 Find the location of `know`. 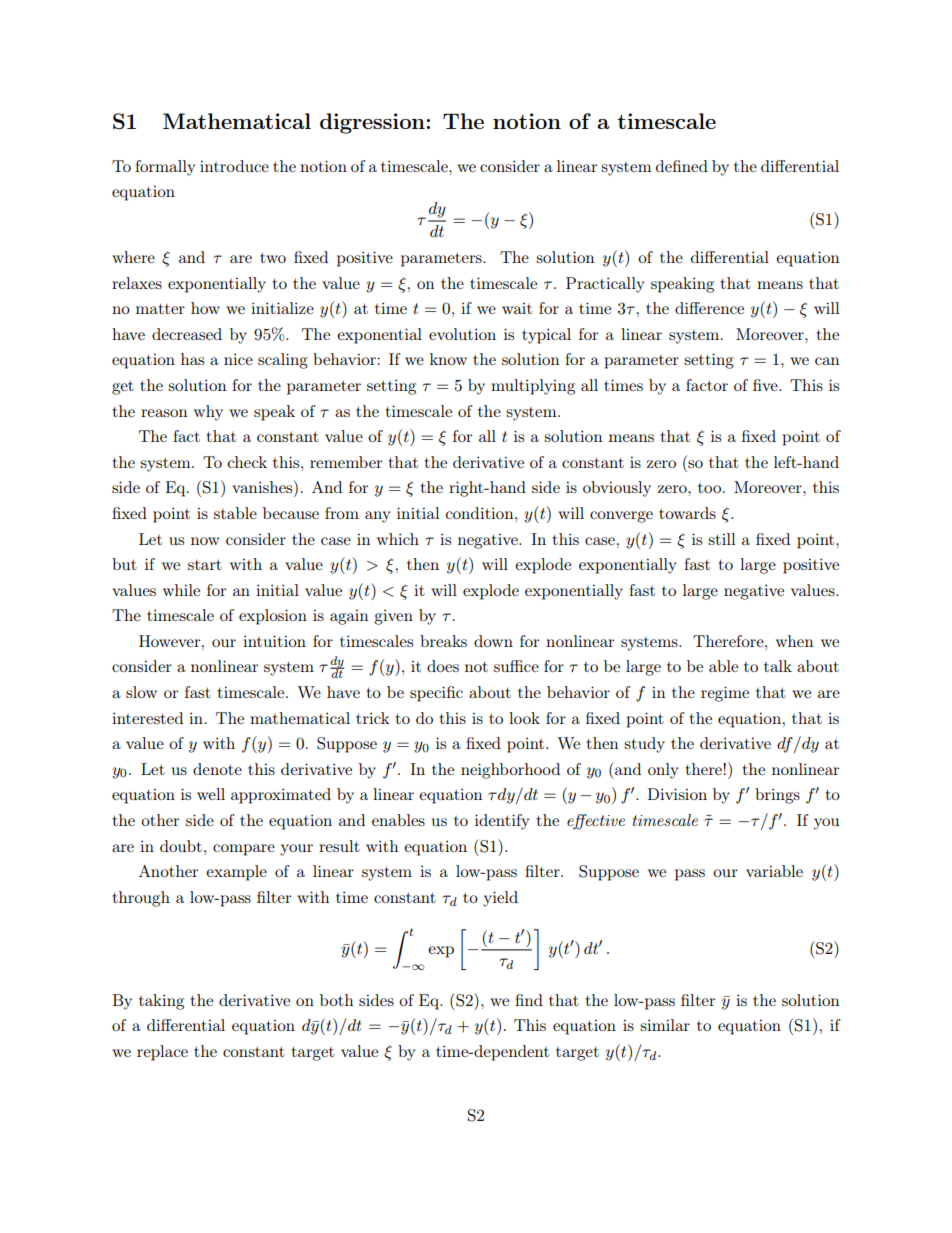

know is located at coordinates (448, 359).
